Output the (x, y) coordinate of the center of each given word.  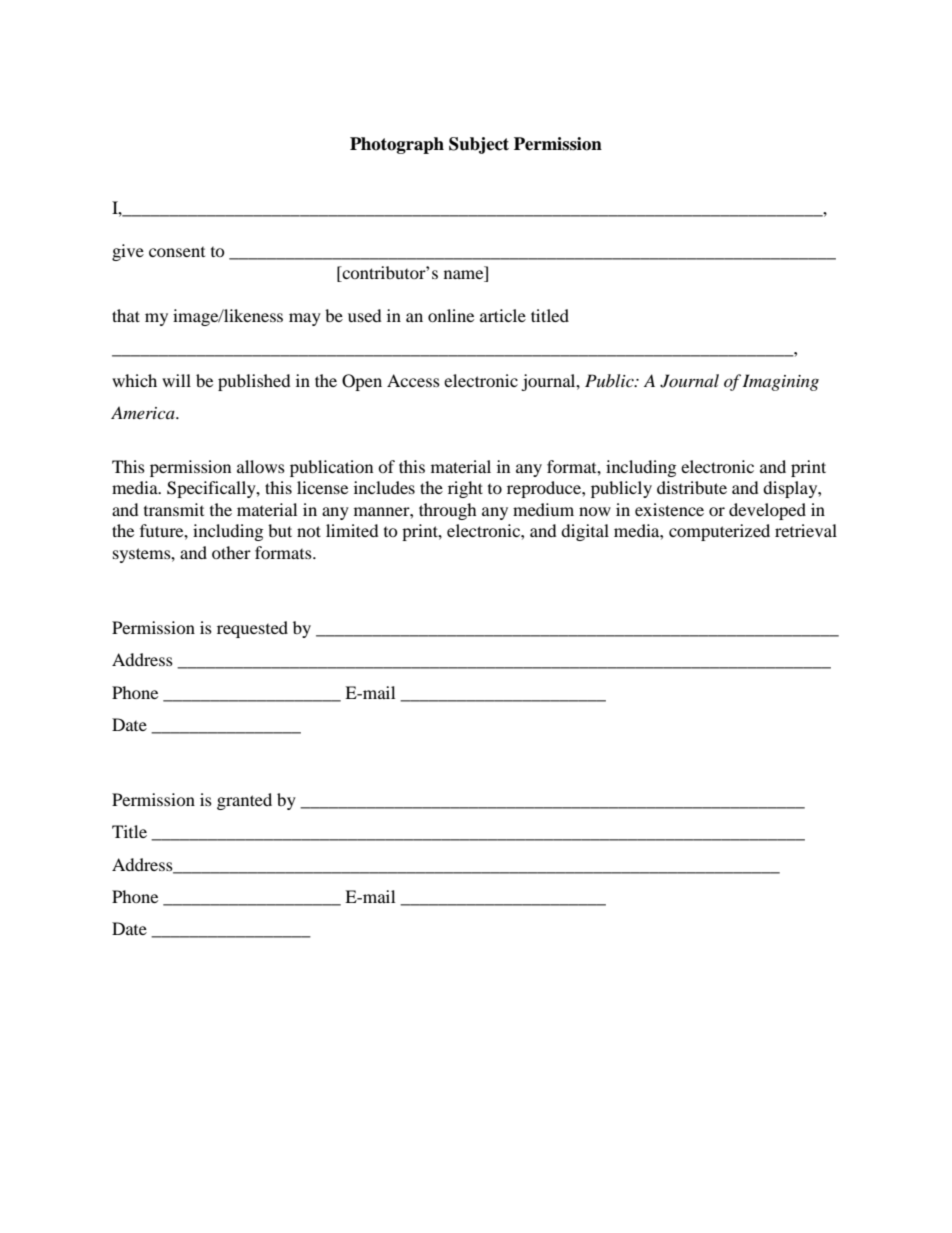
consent (177, 252)
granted (244, 801)
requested (252, 629)
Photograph (397, 145)
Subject (479, 145)
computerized (719, 532)
